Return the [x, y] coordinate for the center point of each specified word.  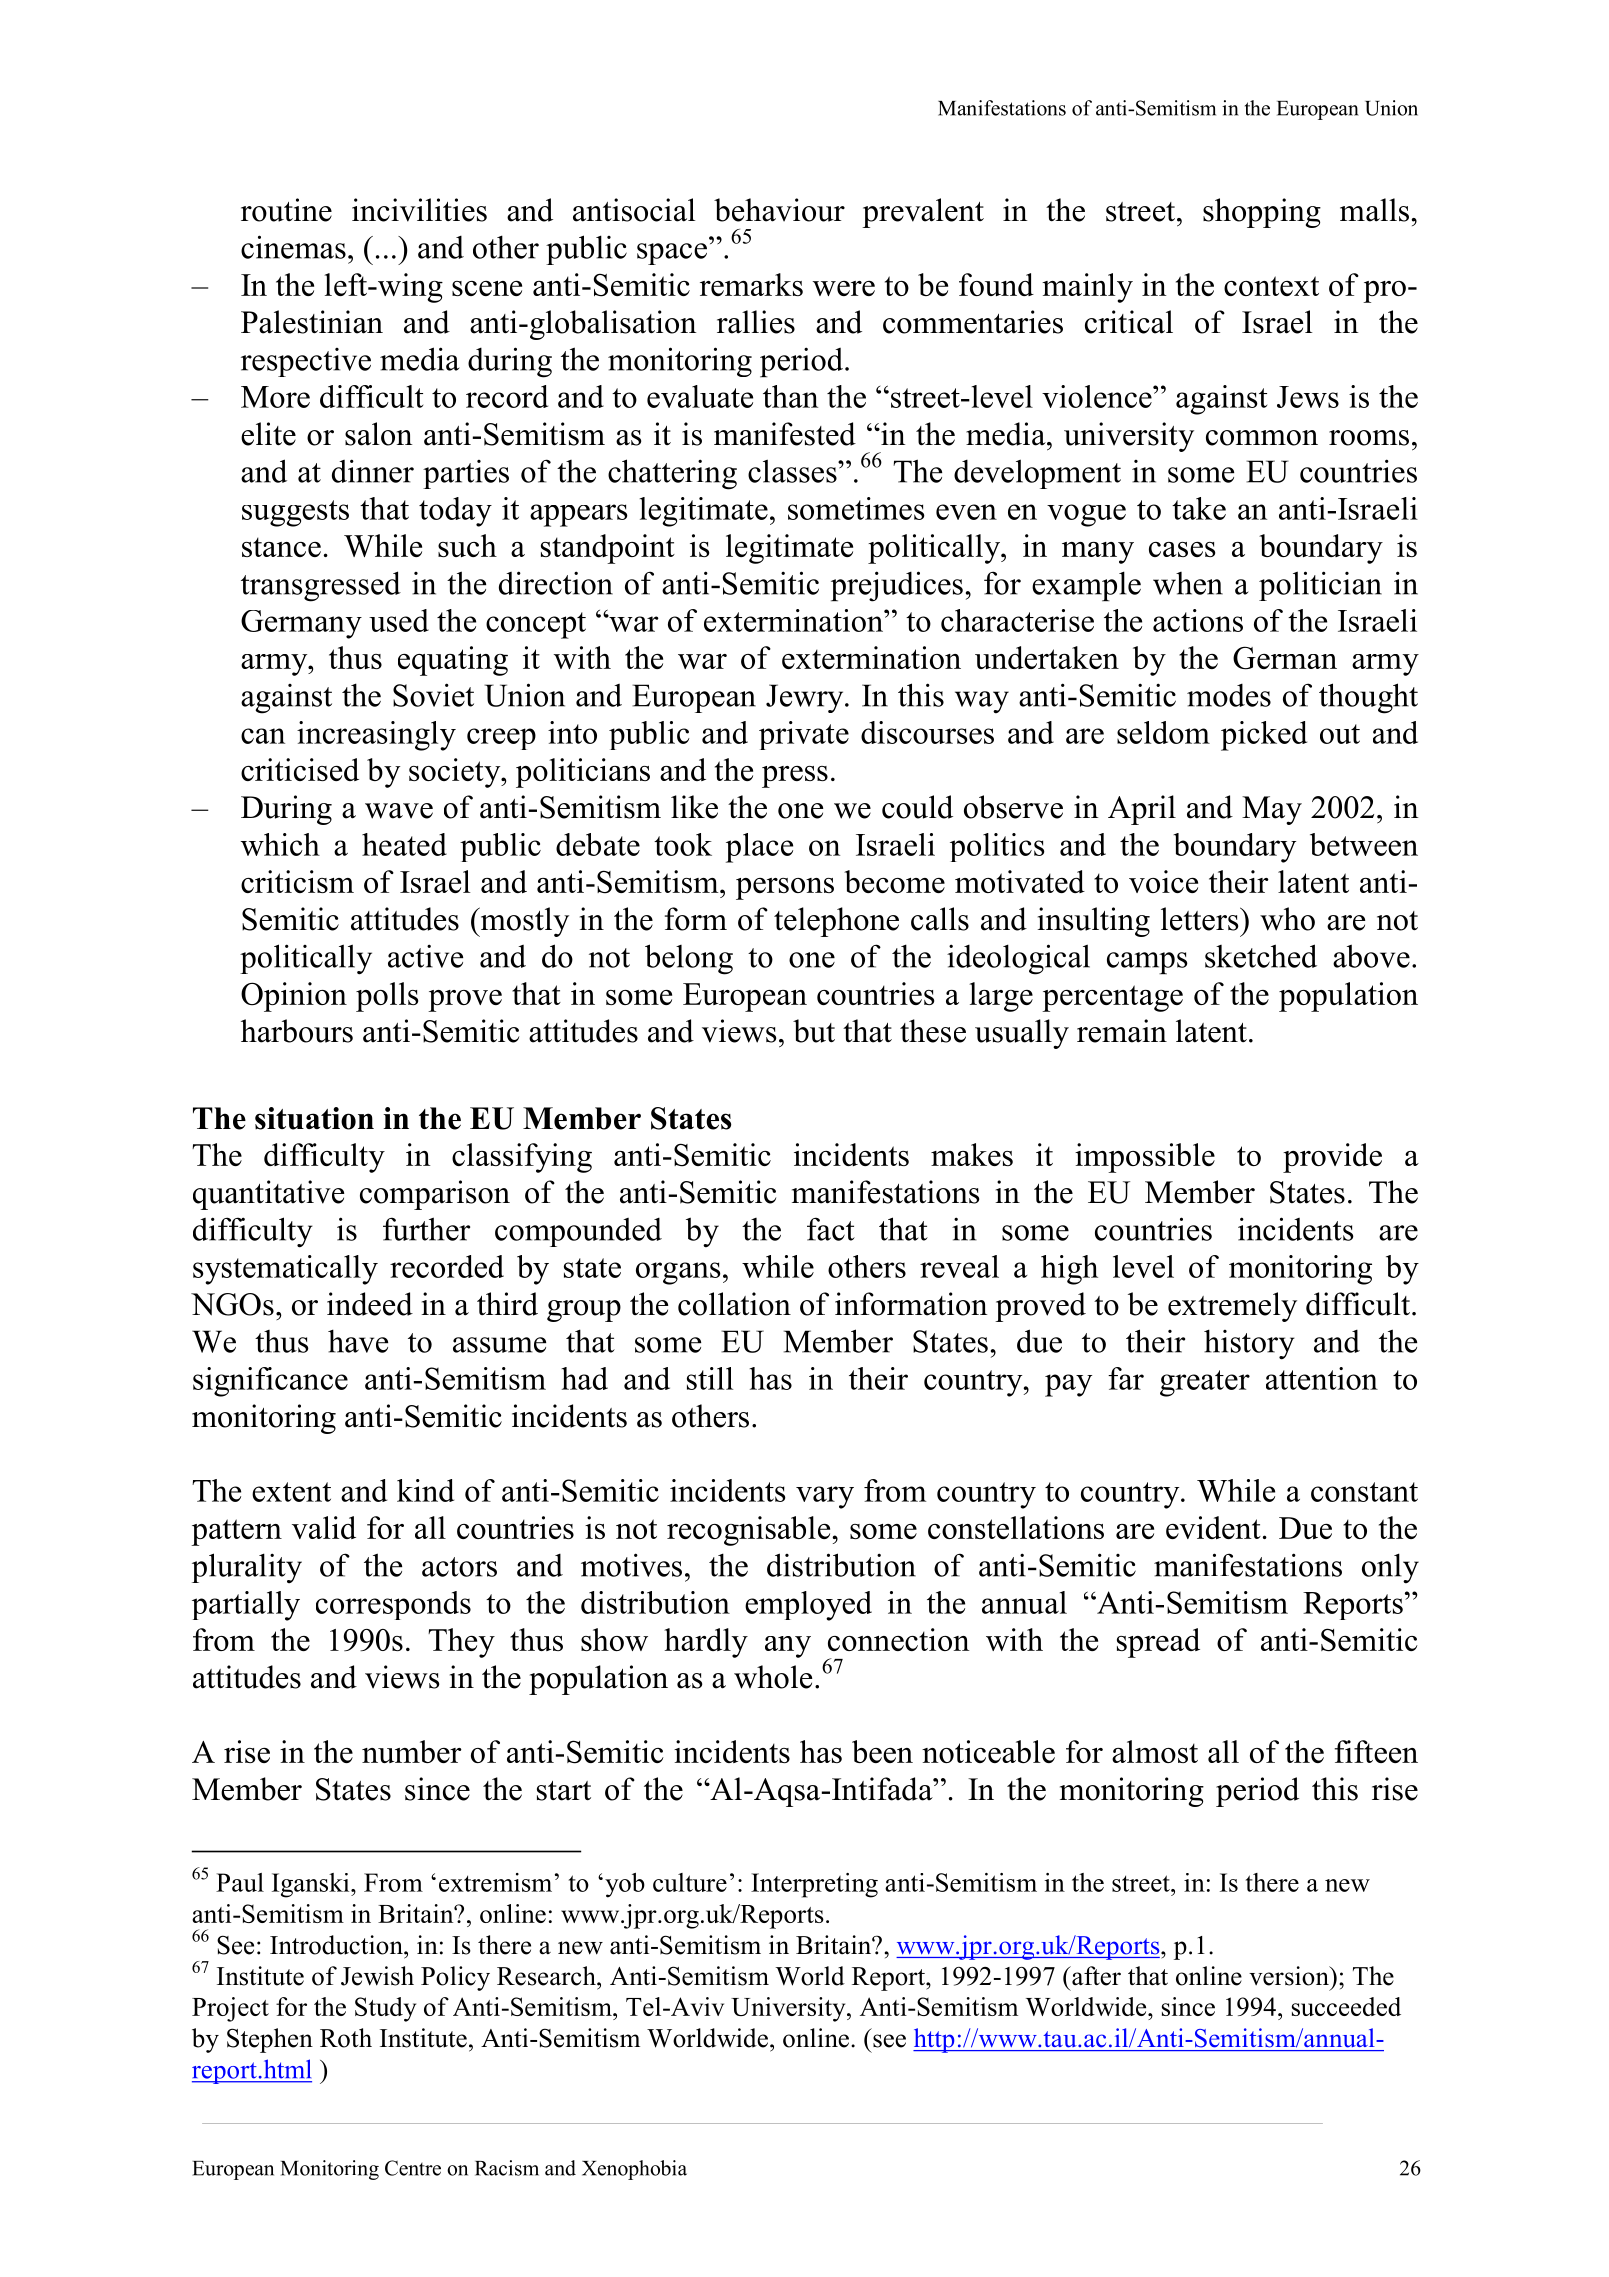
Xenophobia [634, 2170]
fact [831, 1229]
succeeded [1346, 2006]
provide [1332, 1158]
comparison [435, 1195]
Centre [413, 2168]
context [1271, 286]
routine [286, 210]
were [844, 288]
